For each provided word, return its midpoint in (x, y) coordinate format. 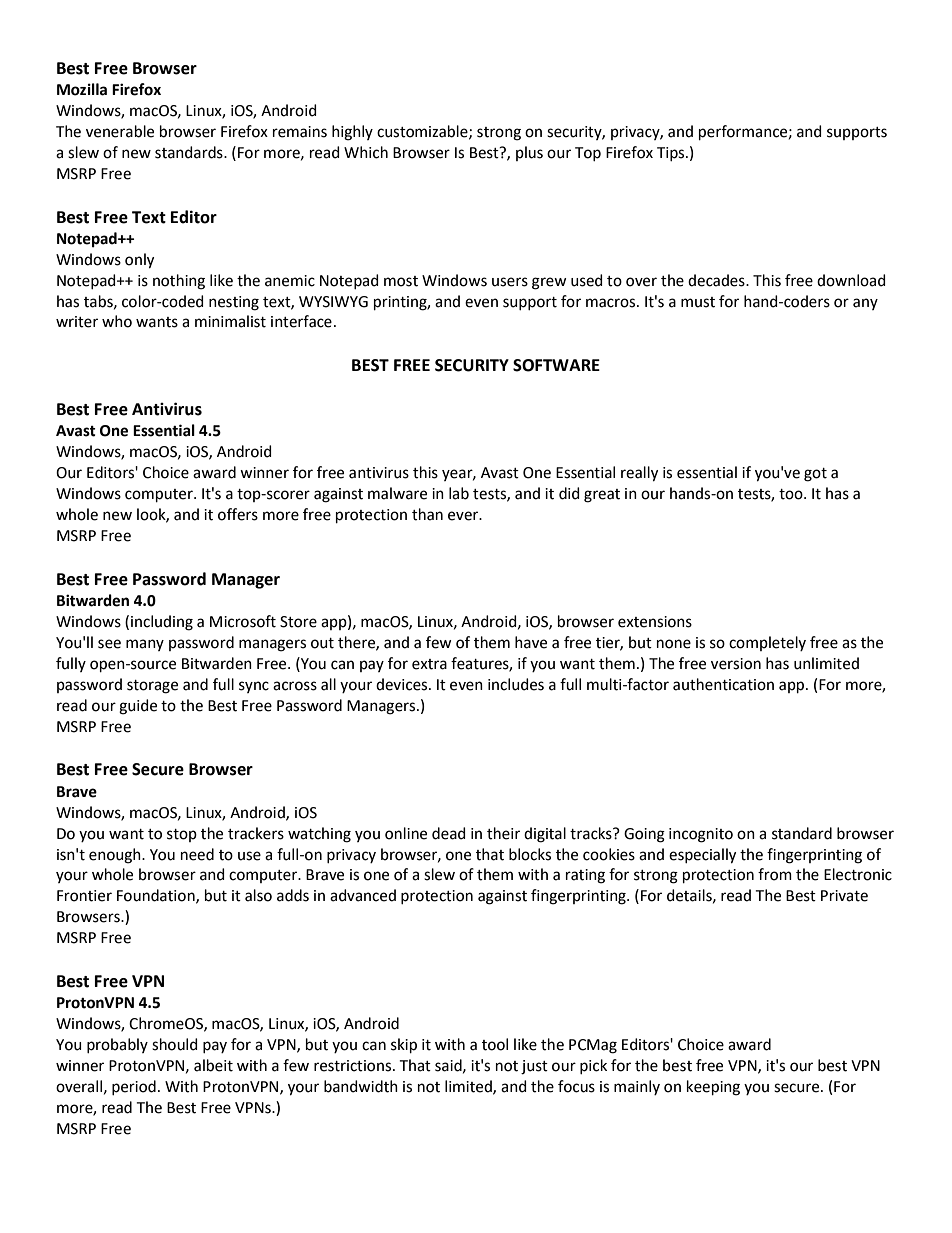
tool (495, 1044)
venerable (120, 131)
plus (529, 153)
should (175, 1044)
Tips (672, 154)
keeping (713, 1088)
